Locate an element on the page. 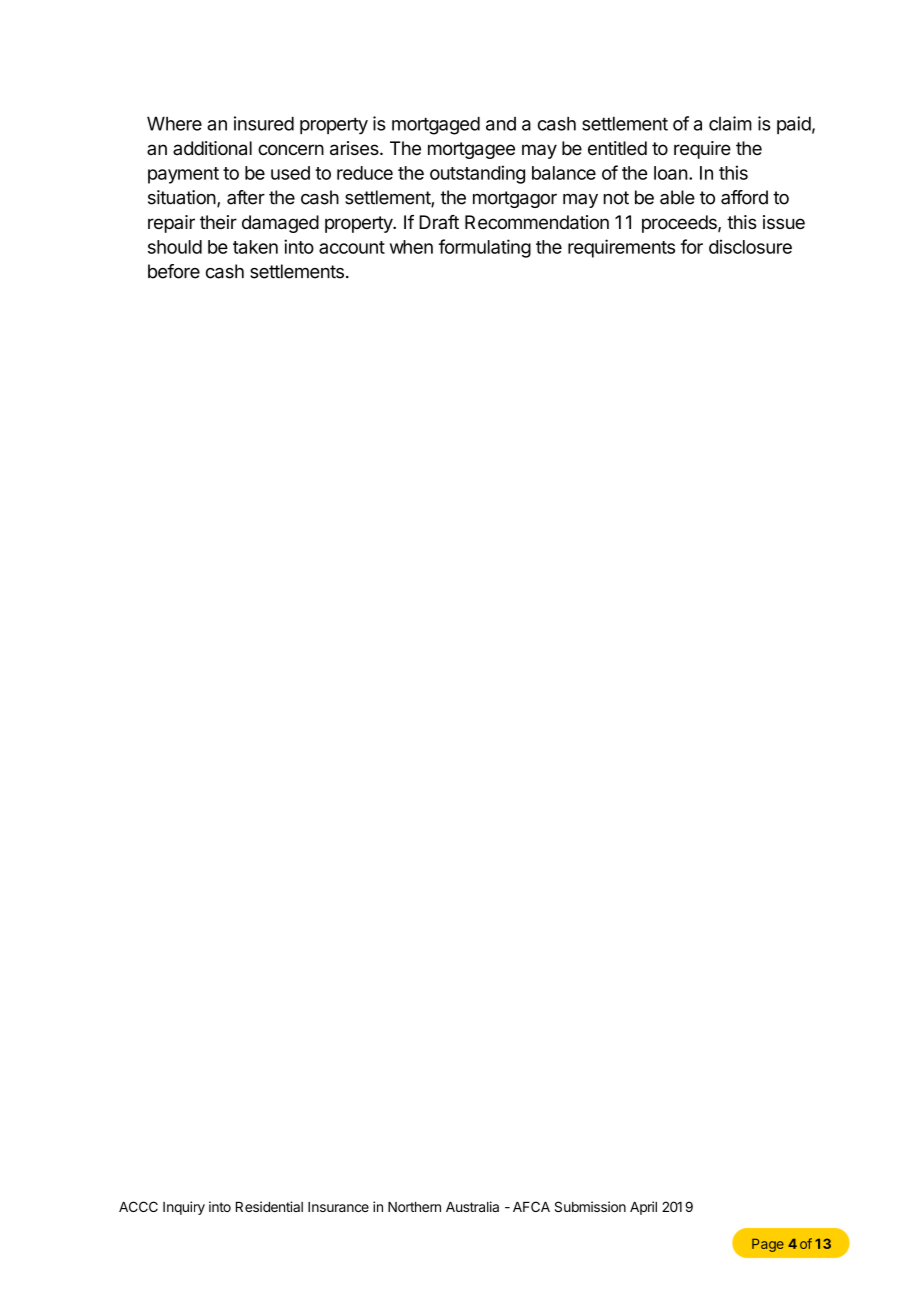  Australia is located at coordinates (472, 1206).
